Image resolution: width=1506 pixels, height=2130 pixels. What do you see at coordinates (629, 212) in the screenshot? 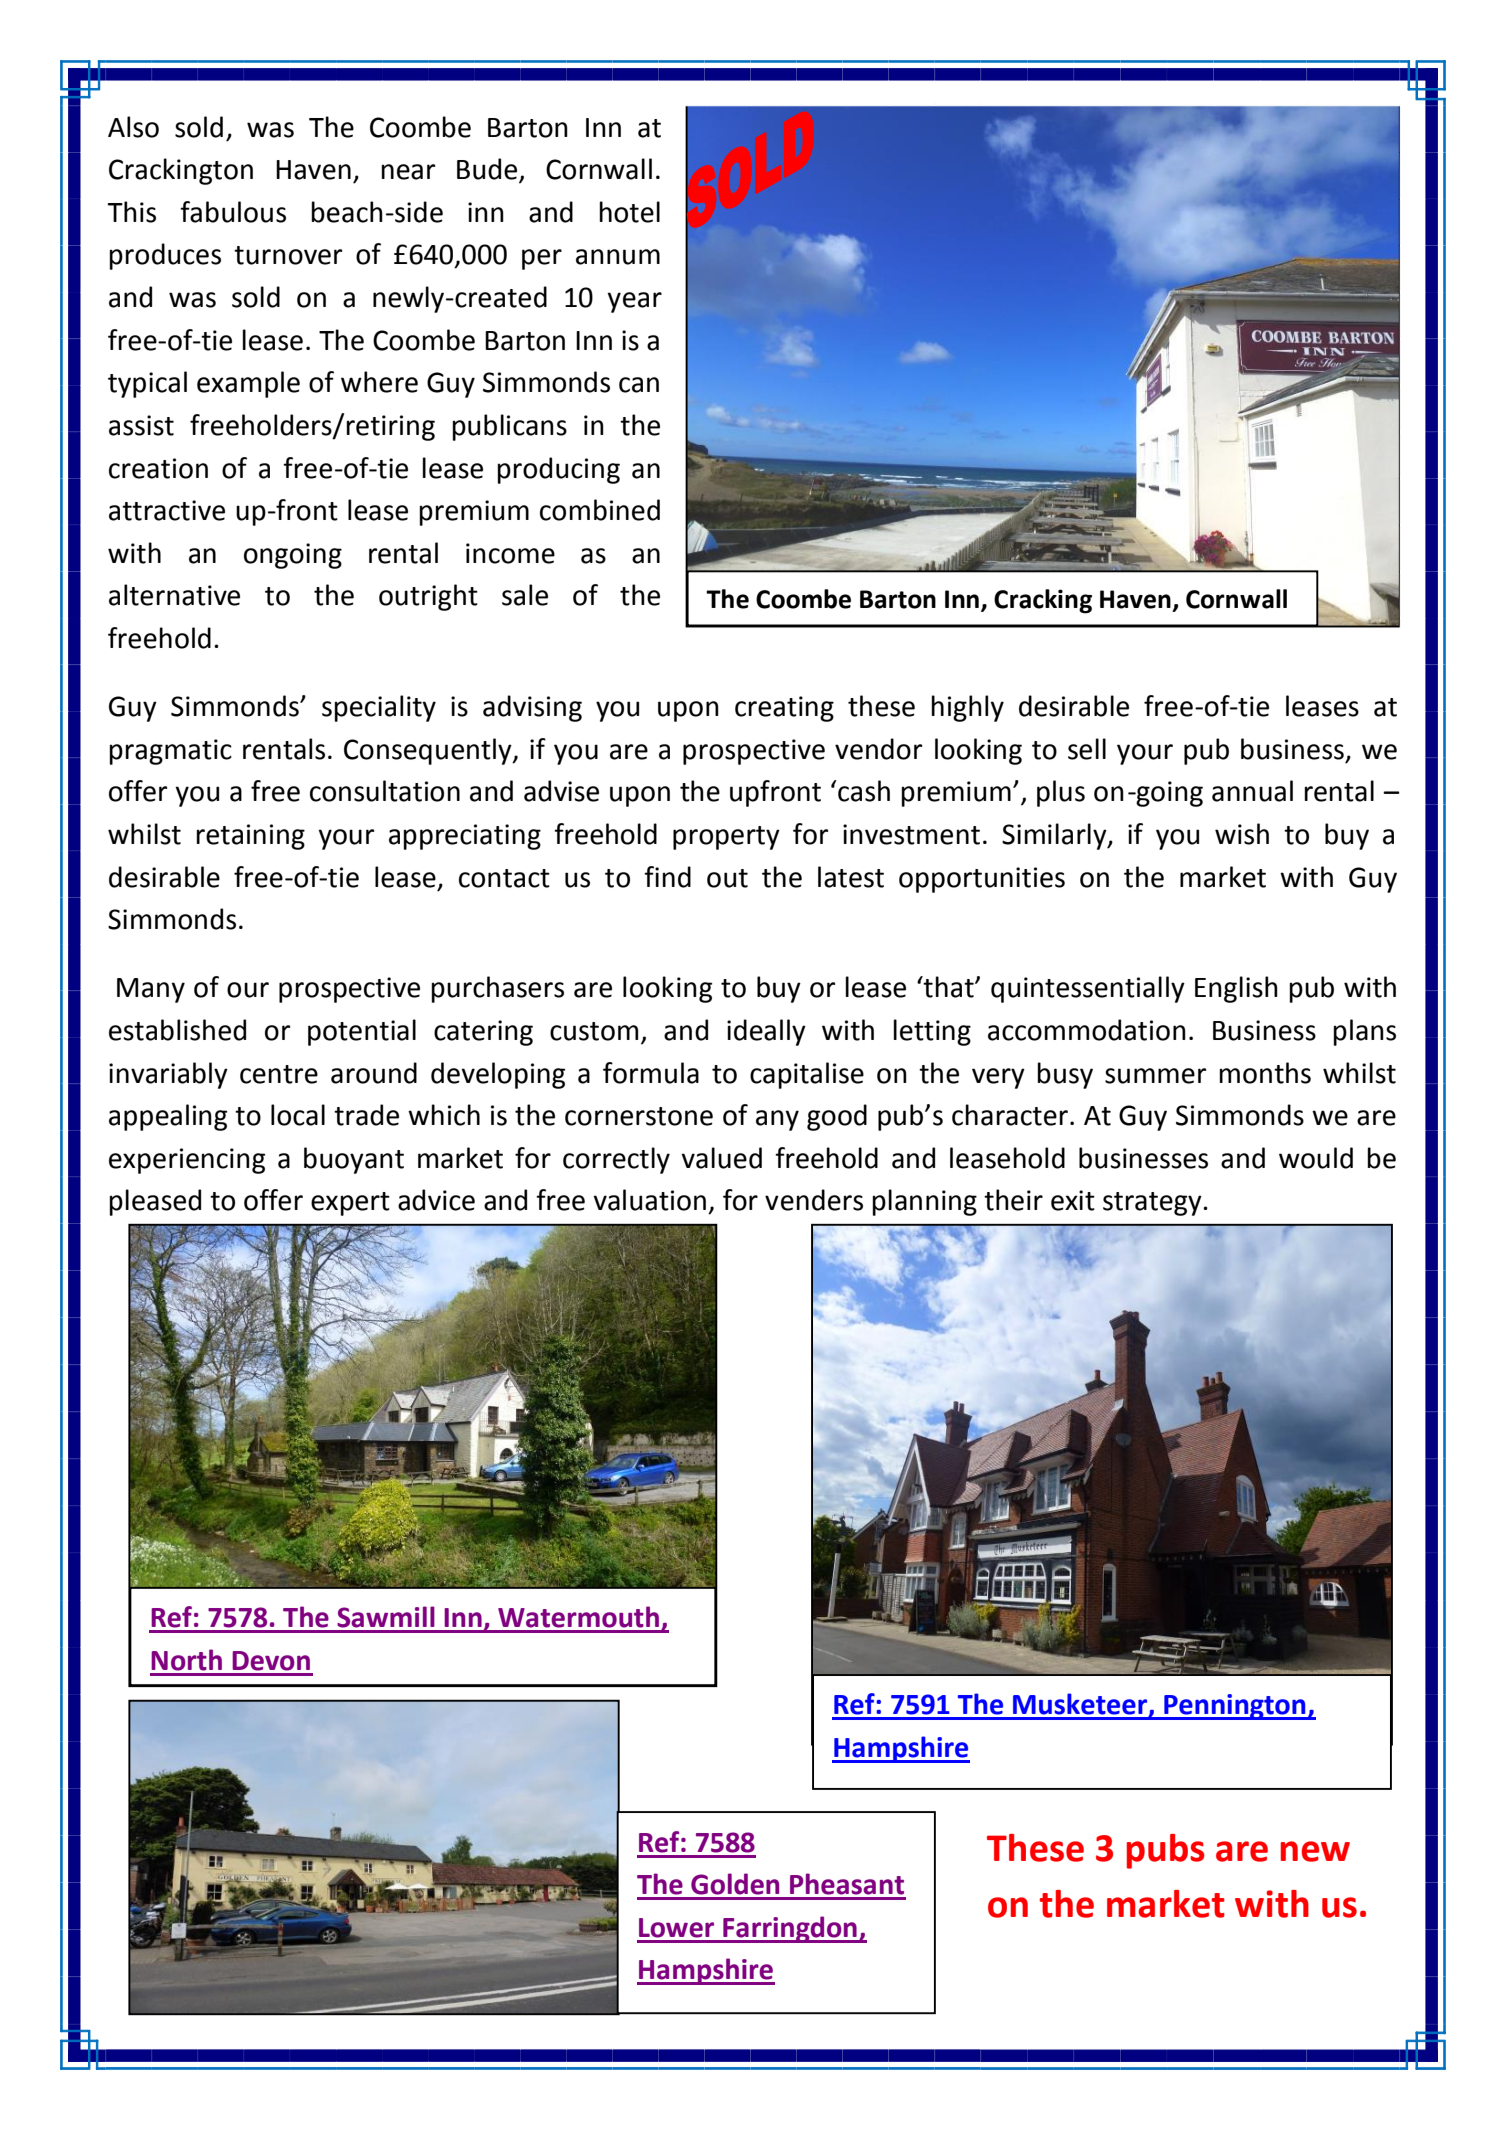
I see `hotel` at bounding box center [629, 212].
